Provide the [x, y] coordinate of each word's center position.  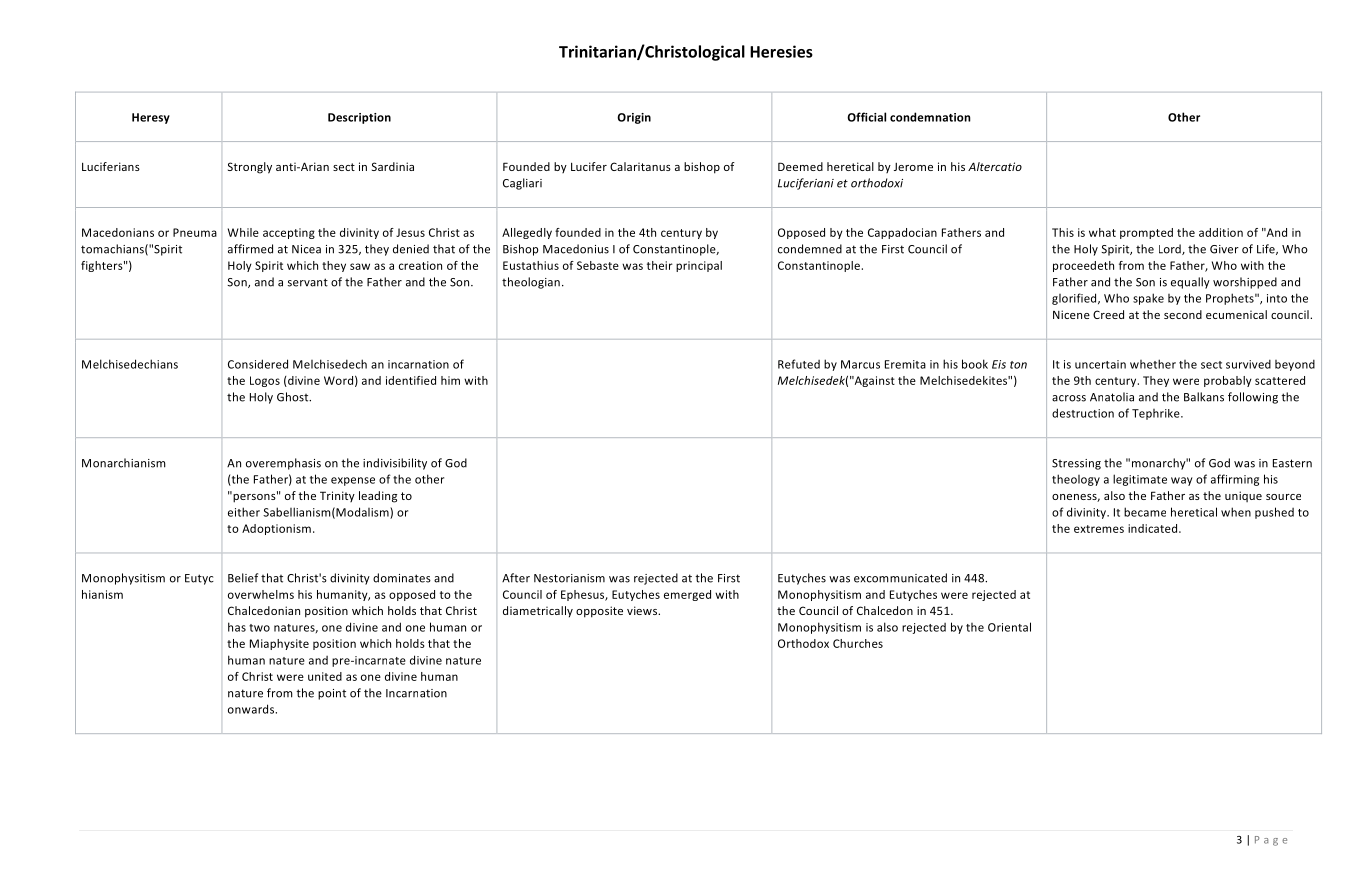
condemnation [930, 117]
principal [699, 266]
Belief [243, 578]
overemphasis [283, 464]
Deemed [800, 166]
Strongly [250, 168]
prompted [1146, 233]
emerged [687, 595]
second [1183, 314]
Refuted [799, 364]
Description [359, 118]
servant [308, 282]
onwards [252, 709]
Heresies [781, 51]
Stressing [1076, 464]
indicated [1154, 528]
